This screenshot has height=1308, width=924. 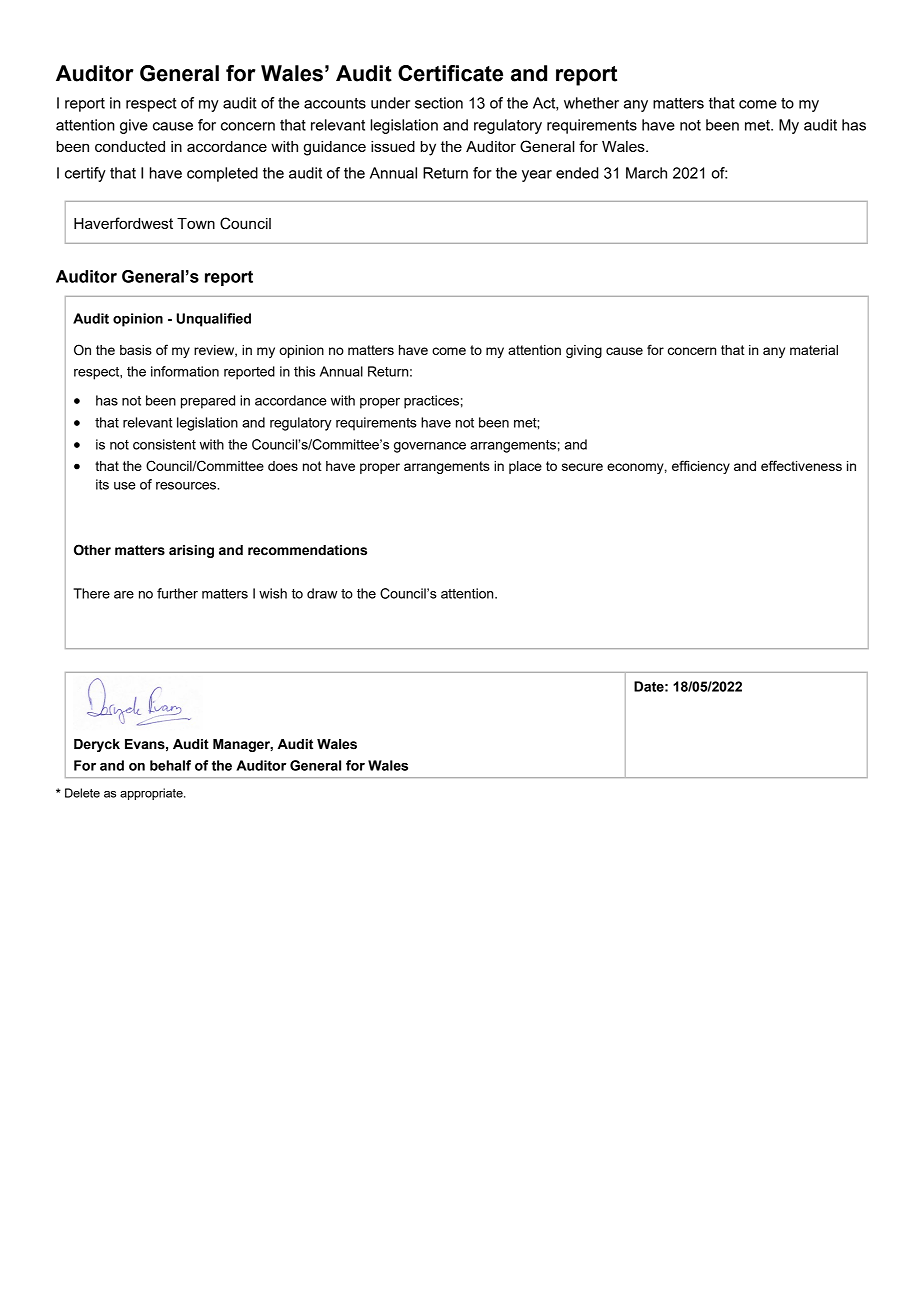 What do you see at coordinates (537, 176) in the screenshot?
I see `year` at bounding box center [537, 176].
